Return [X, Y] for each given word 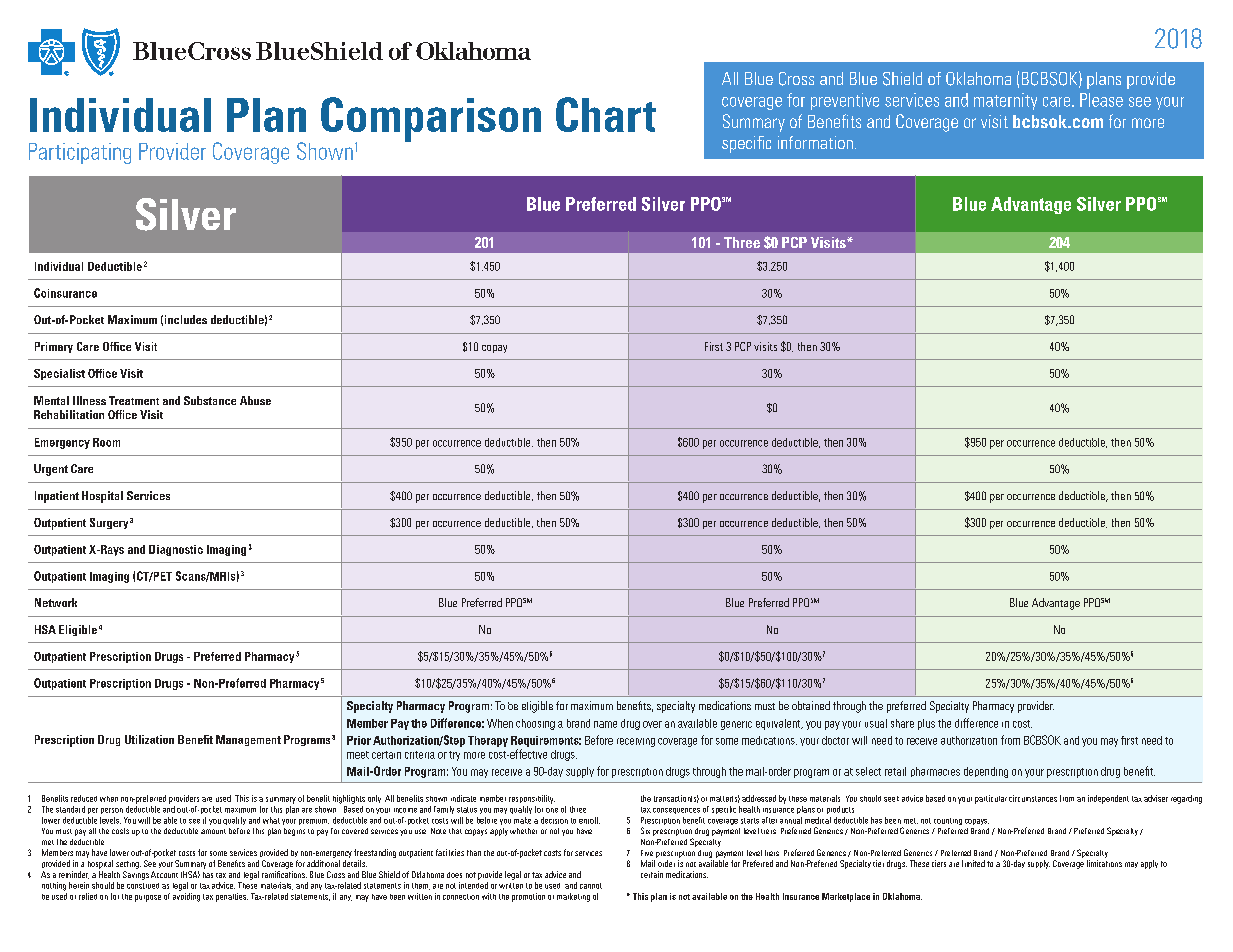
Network [56, 602]
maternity [1005, 101]
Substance [210, 400]
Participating [80, 153]
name [605, 724]
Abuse [255, 400]
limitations [1104, 863]
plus [926, 724]
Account [164, 874]
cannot [591, 886]
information [815, 142]
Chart [606, 114]
